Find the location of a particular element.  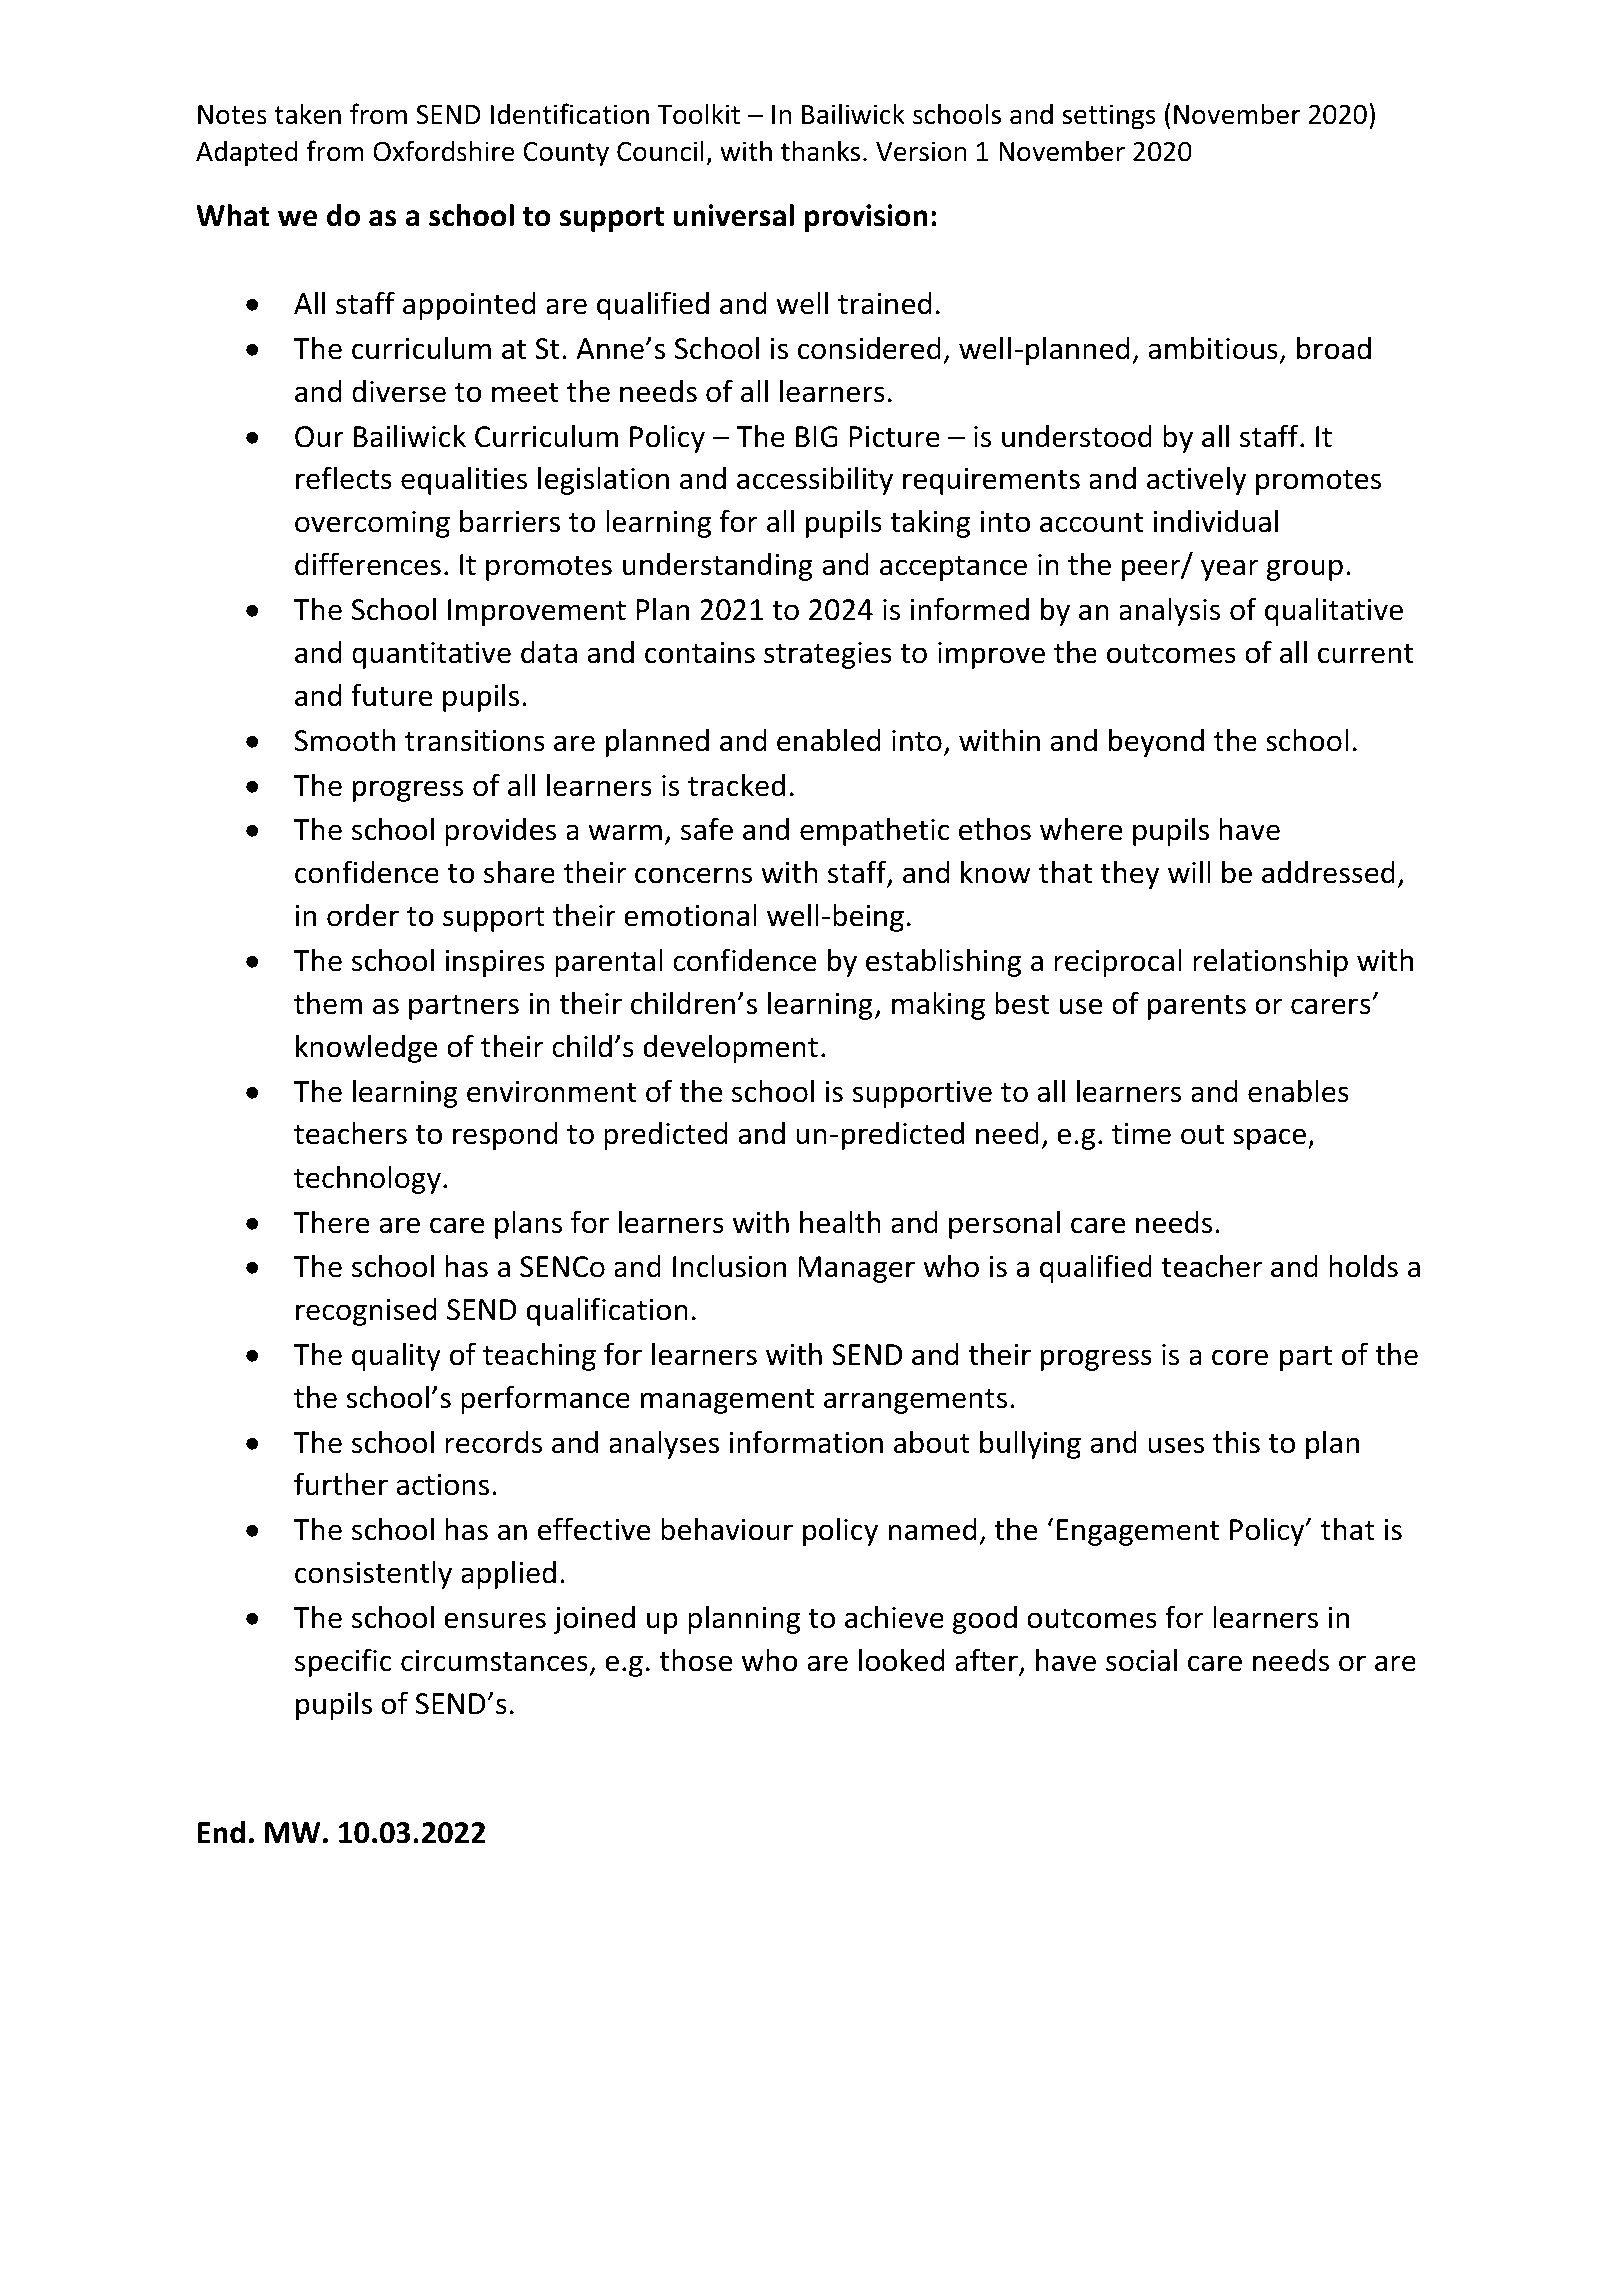

thanks is located at coordinates (820, 151).
